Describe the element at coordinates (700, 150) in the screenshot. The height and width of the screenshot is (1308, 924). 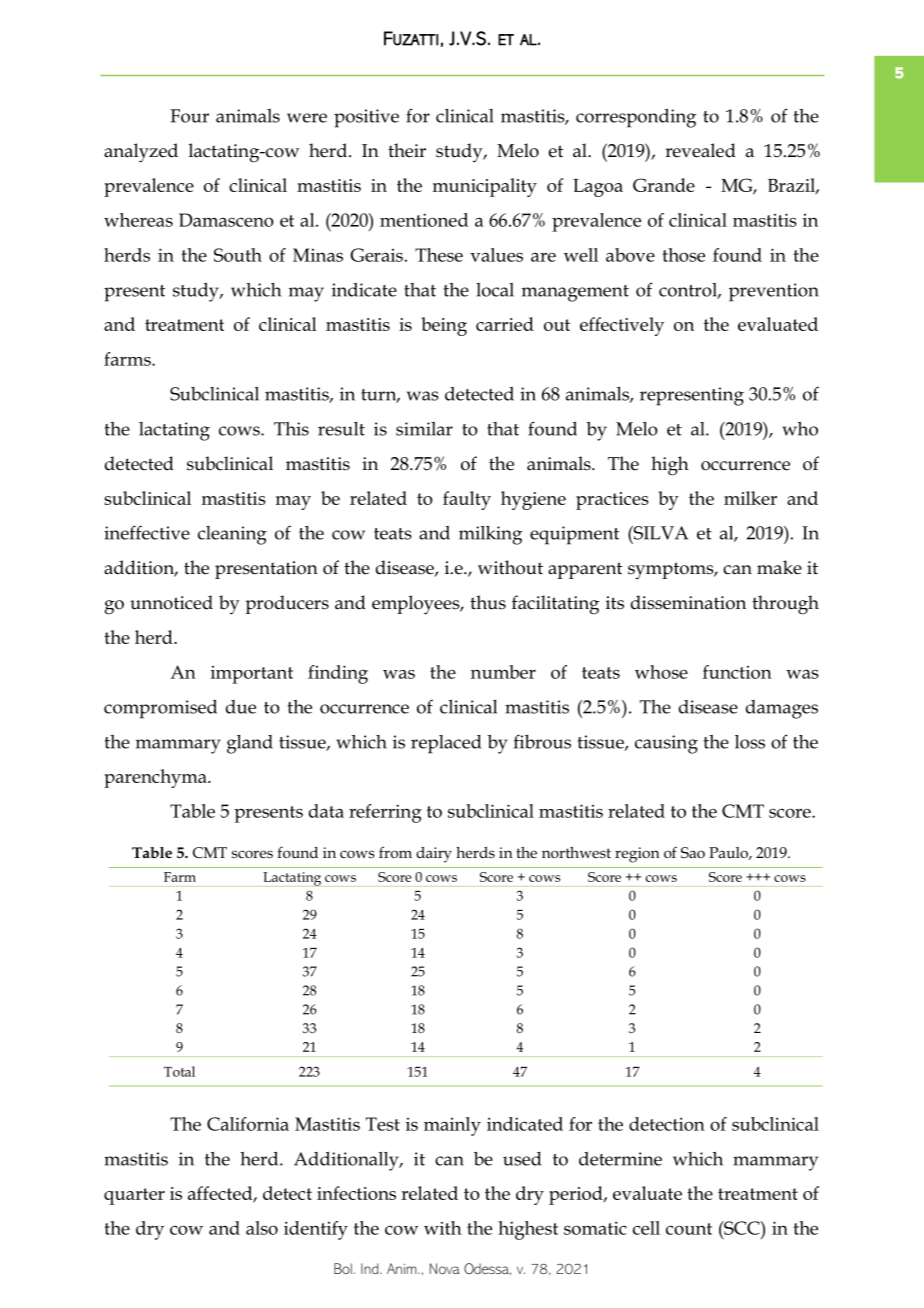
I see `revealed` at that location.
